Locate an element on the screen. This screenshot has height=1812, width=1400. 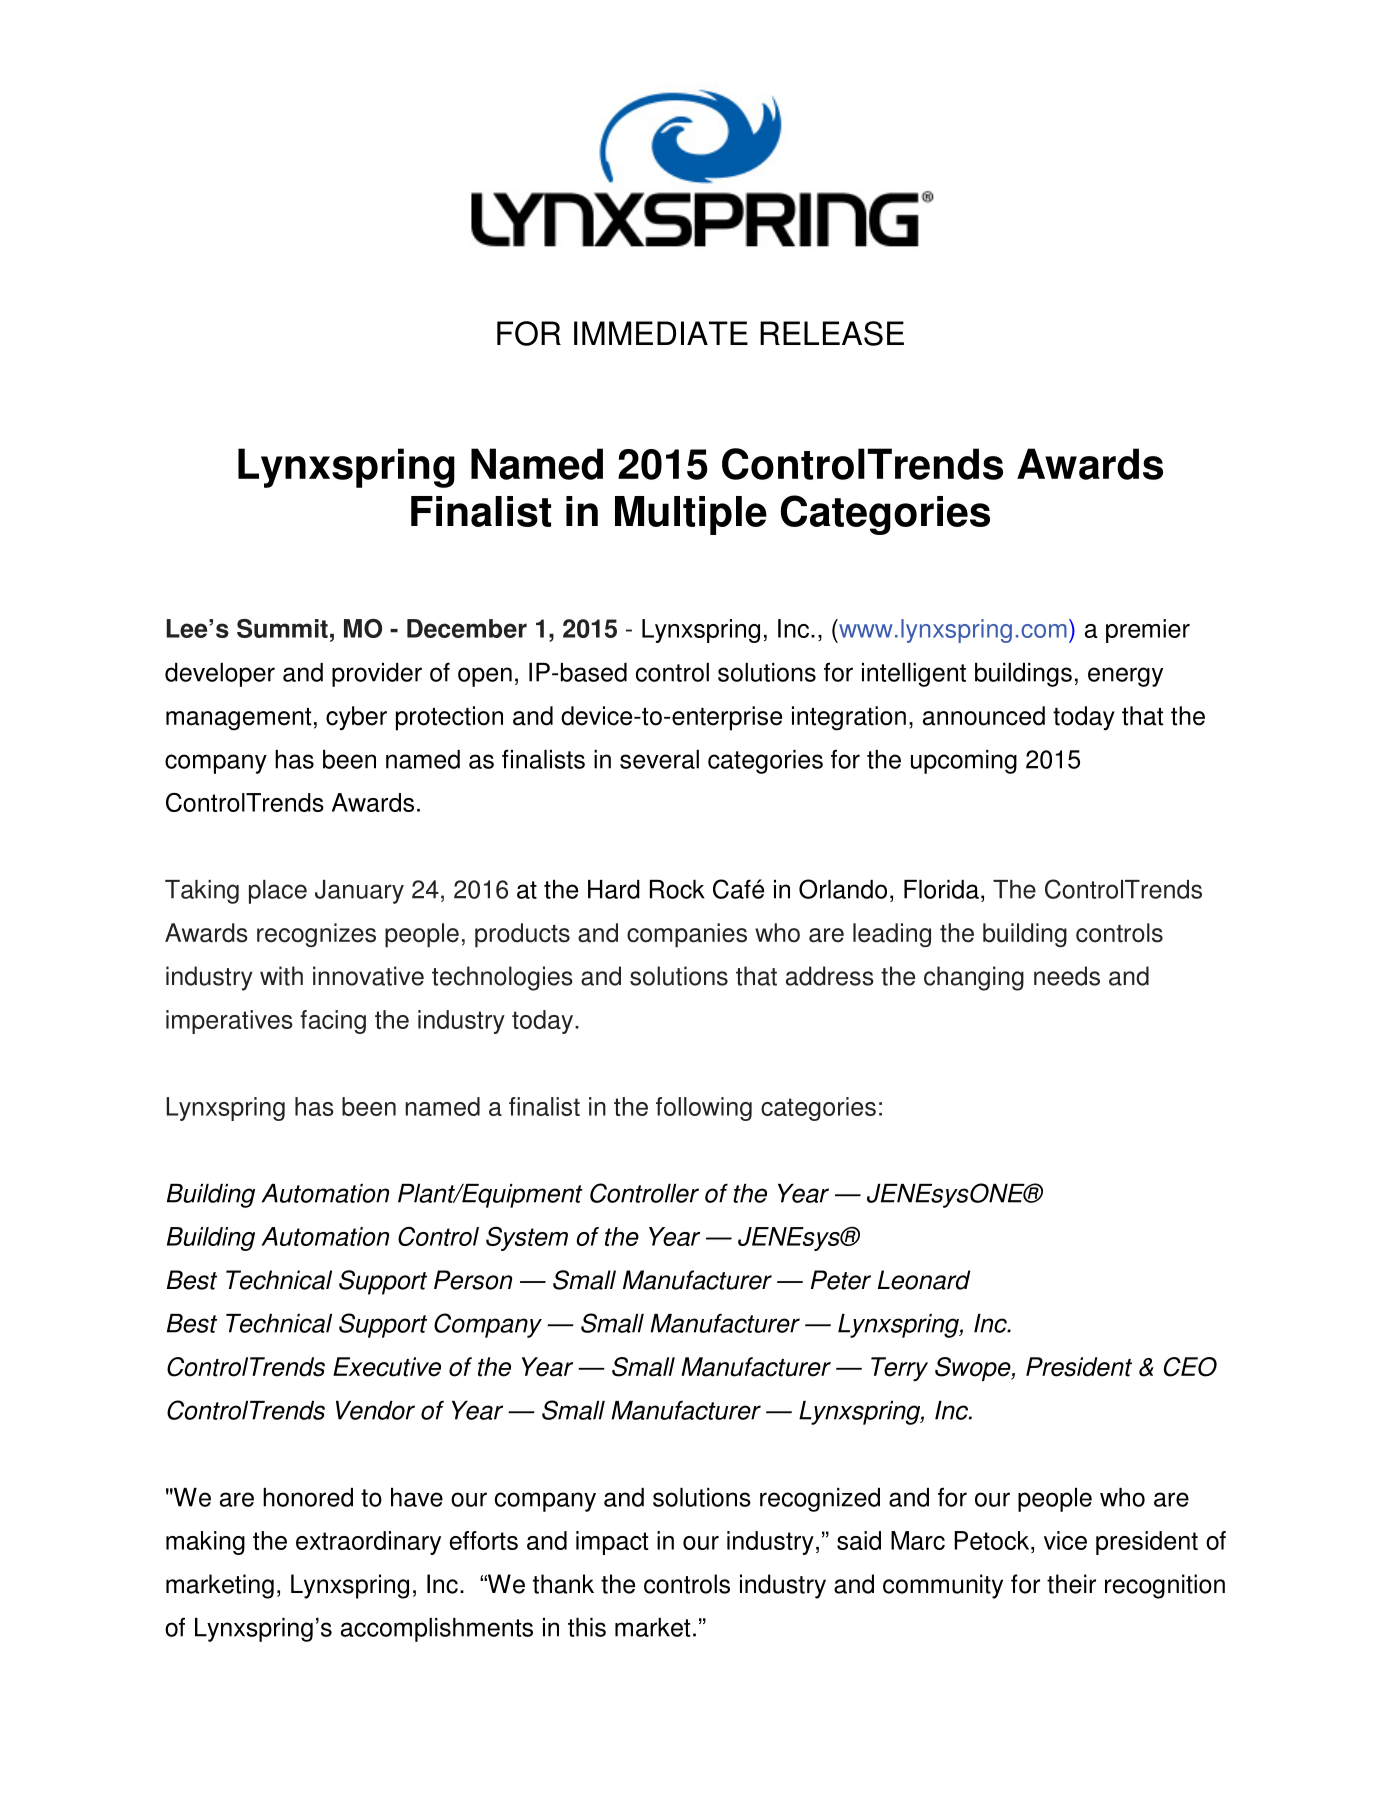
cyber is located at coordinates (356, 718).
